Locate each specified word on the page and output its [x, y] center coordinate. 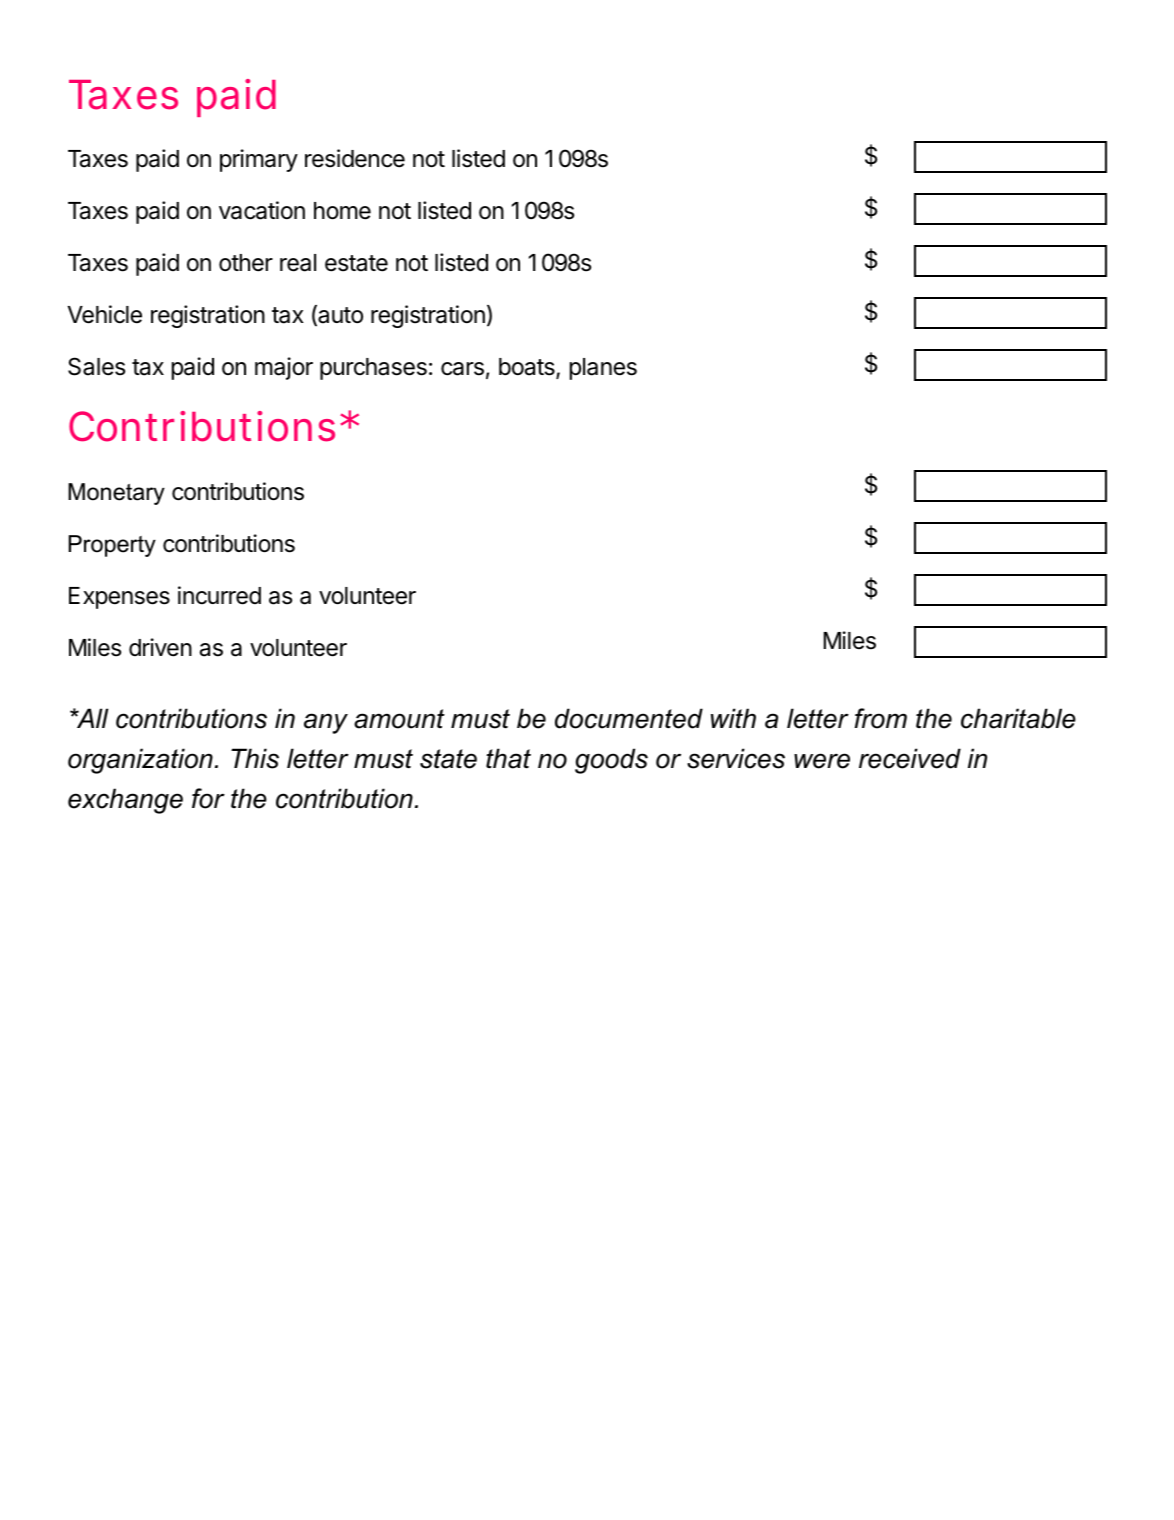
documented [629, 718]
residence [355, 158]
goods [611, 761]
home [342, 211]
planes [603, 369]
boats [528, 368]
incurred [219, 595]
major [284, 368]
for [208, 798]
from [881, 718]
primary [259, 160]
